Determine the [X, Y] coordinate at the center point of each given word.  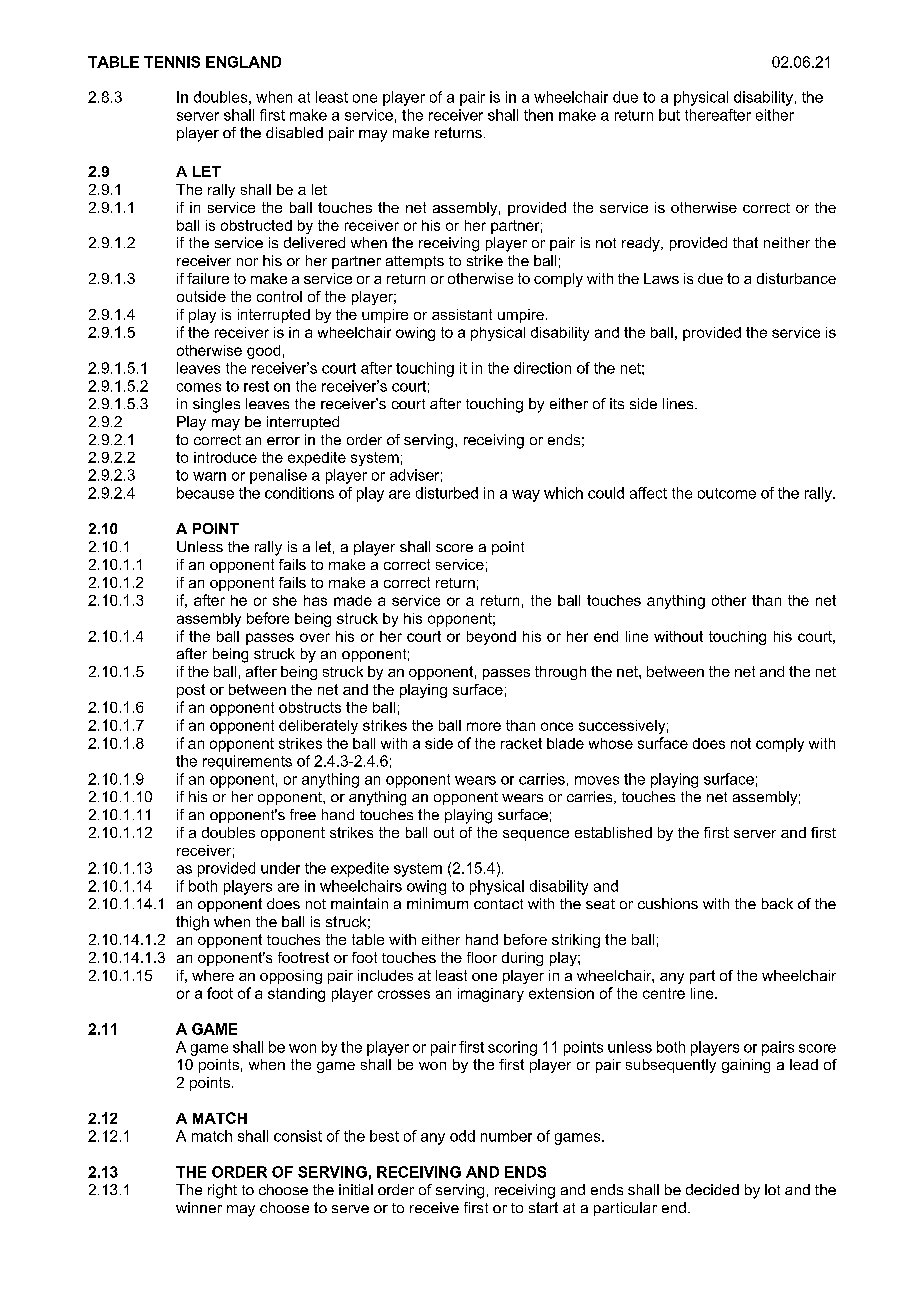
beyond [491, 638]
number [506, 1136]
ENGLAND [243, 62]
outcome [727, 493]
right [222, 1191]
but [669, 115]
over [315, 637]
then [538, 115]
